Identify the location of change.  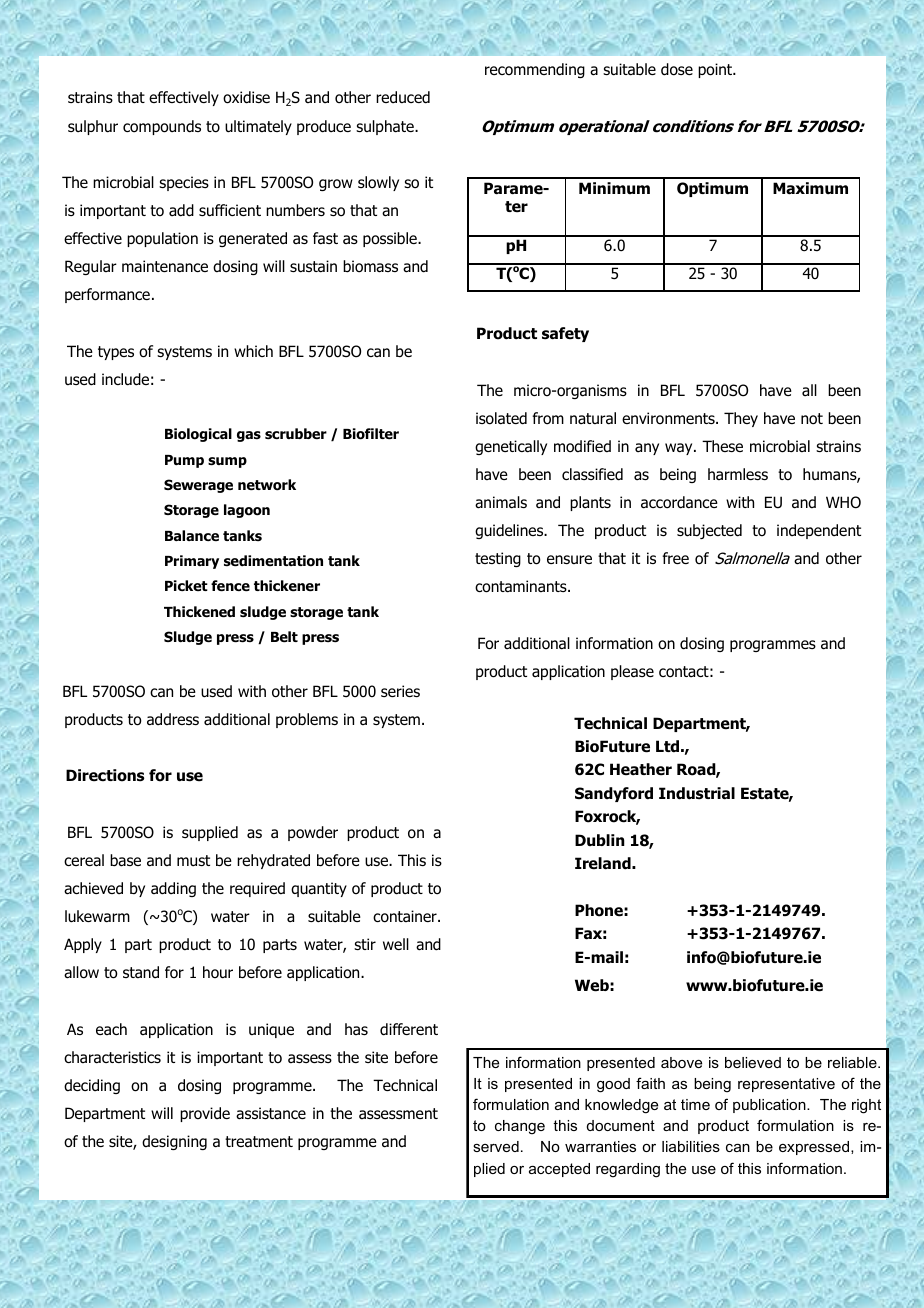
(520, 1127).
